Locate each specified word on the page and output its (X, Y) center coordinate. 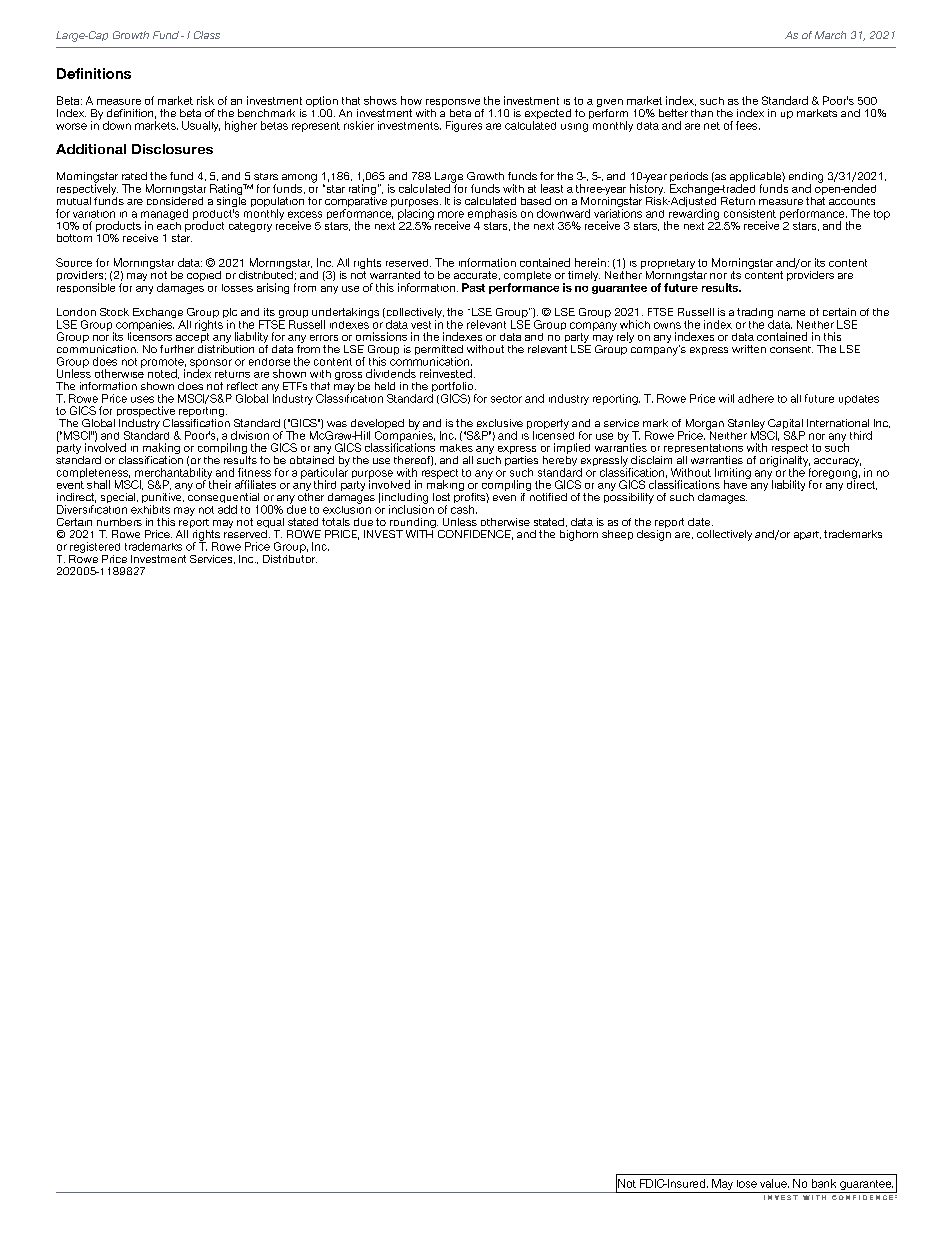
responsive (454, 104)
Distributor (290, 557)
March (830, 35)
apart (807, 535)
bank (824, 1183)
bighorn (579, 535)
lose (747, 1184)
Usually (201, 126)
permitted (439, 351)
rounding (414, 524)
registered (95, 547)
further (177, 349)
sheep (617, 535)
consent (791, 349)
